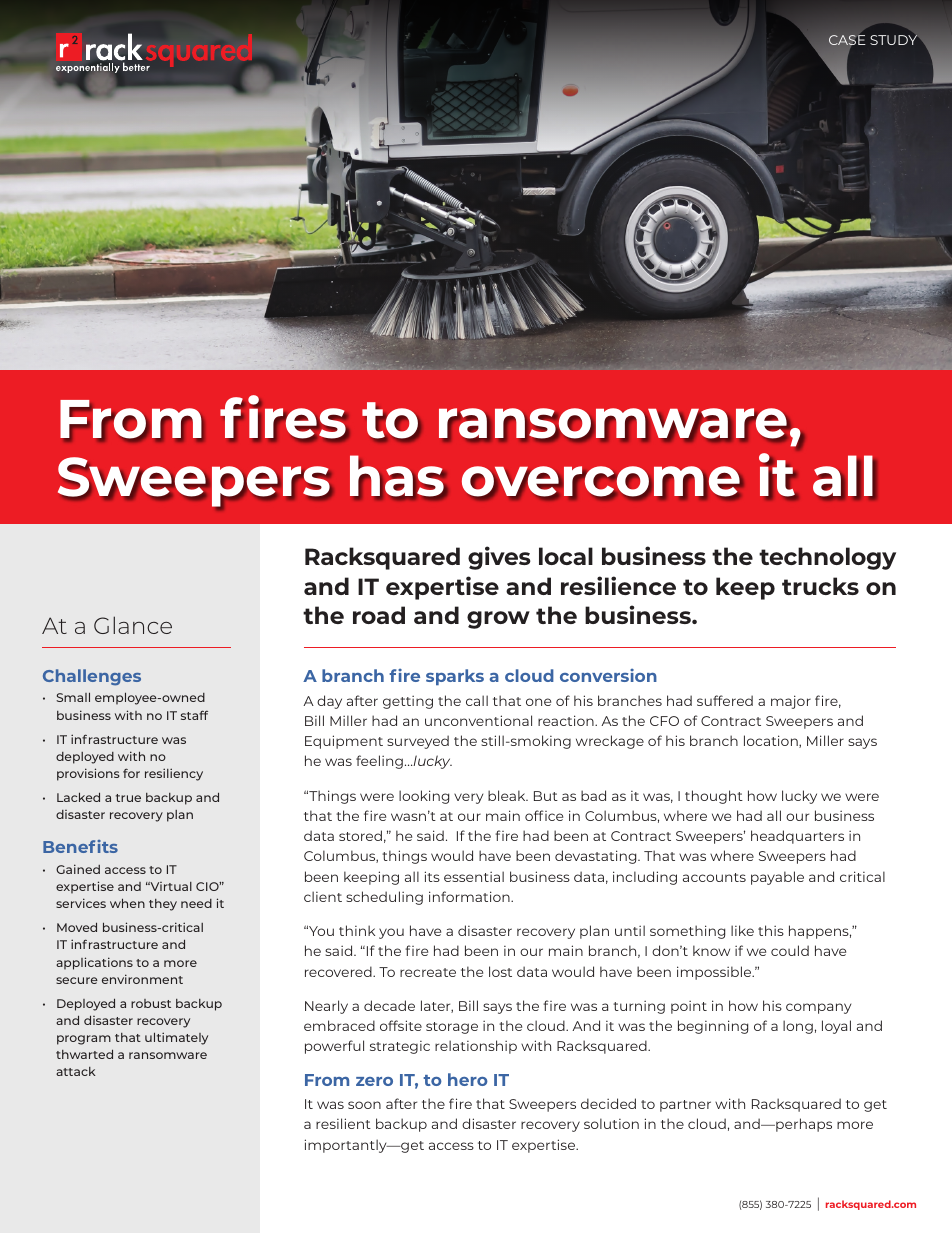  What do you see at coordinates (128, 798) in the document?
I see `true` at bounding box center [128, 798].
